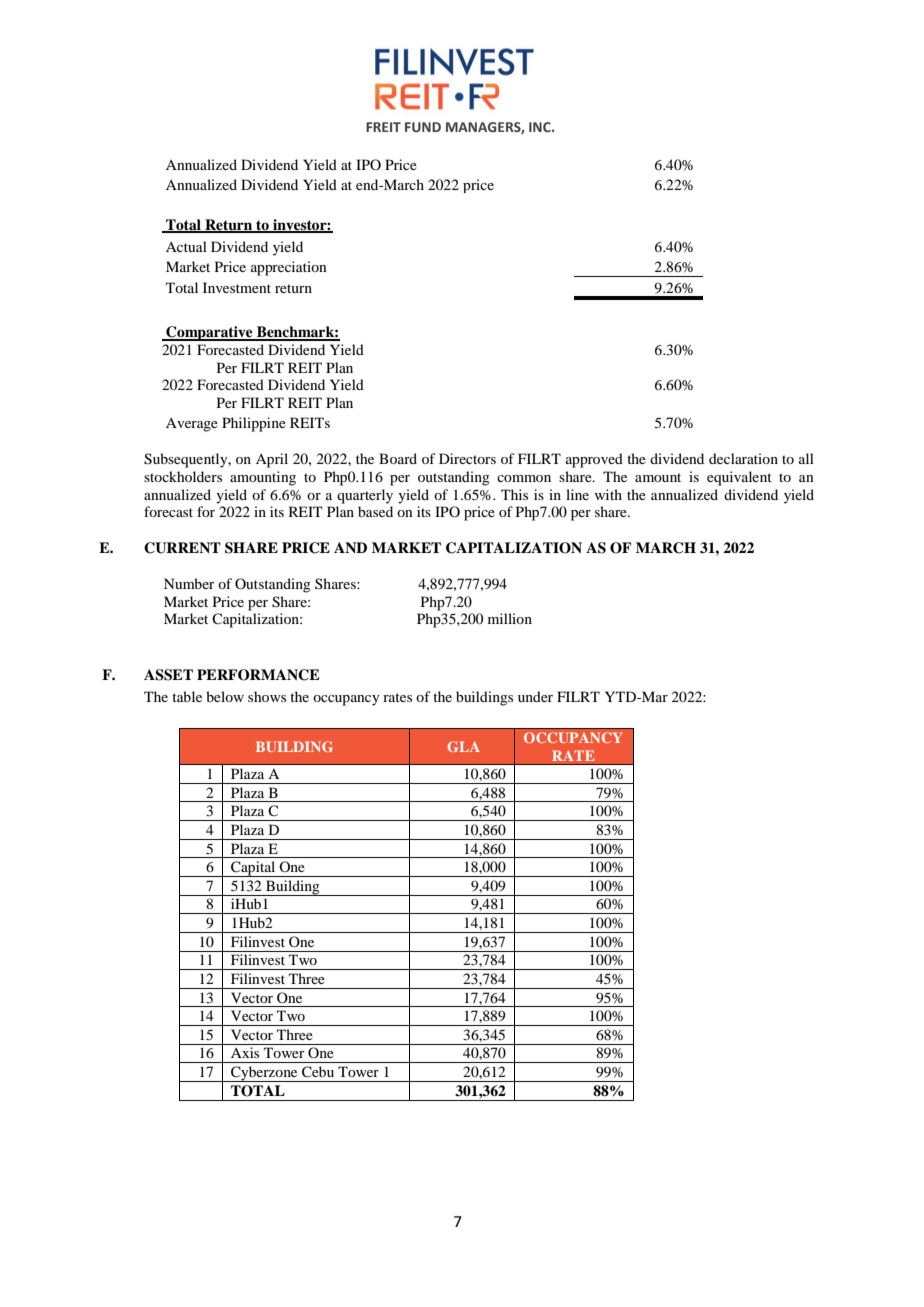 The height and width of the screenshot is (1307, 924). Describe the element at coordinates (743, 458) in the screenshot. I see `declaration` at that location.
